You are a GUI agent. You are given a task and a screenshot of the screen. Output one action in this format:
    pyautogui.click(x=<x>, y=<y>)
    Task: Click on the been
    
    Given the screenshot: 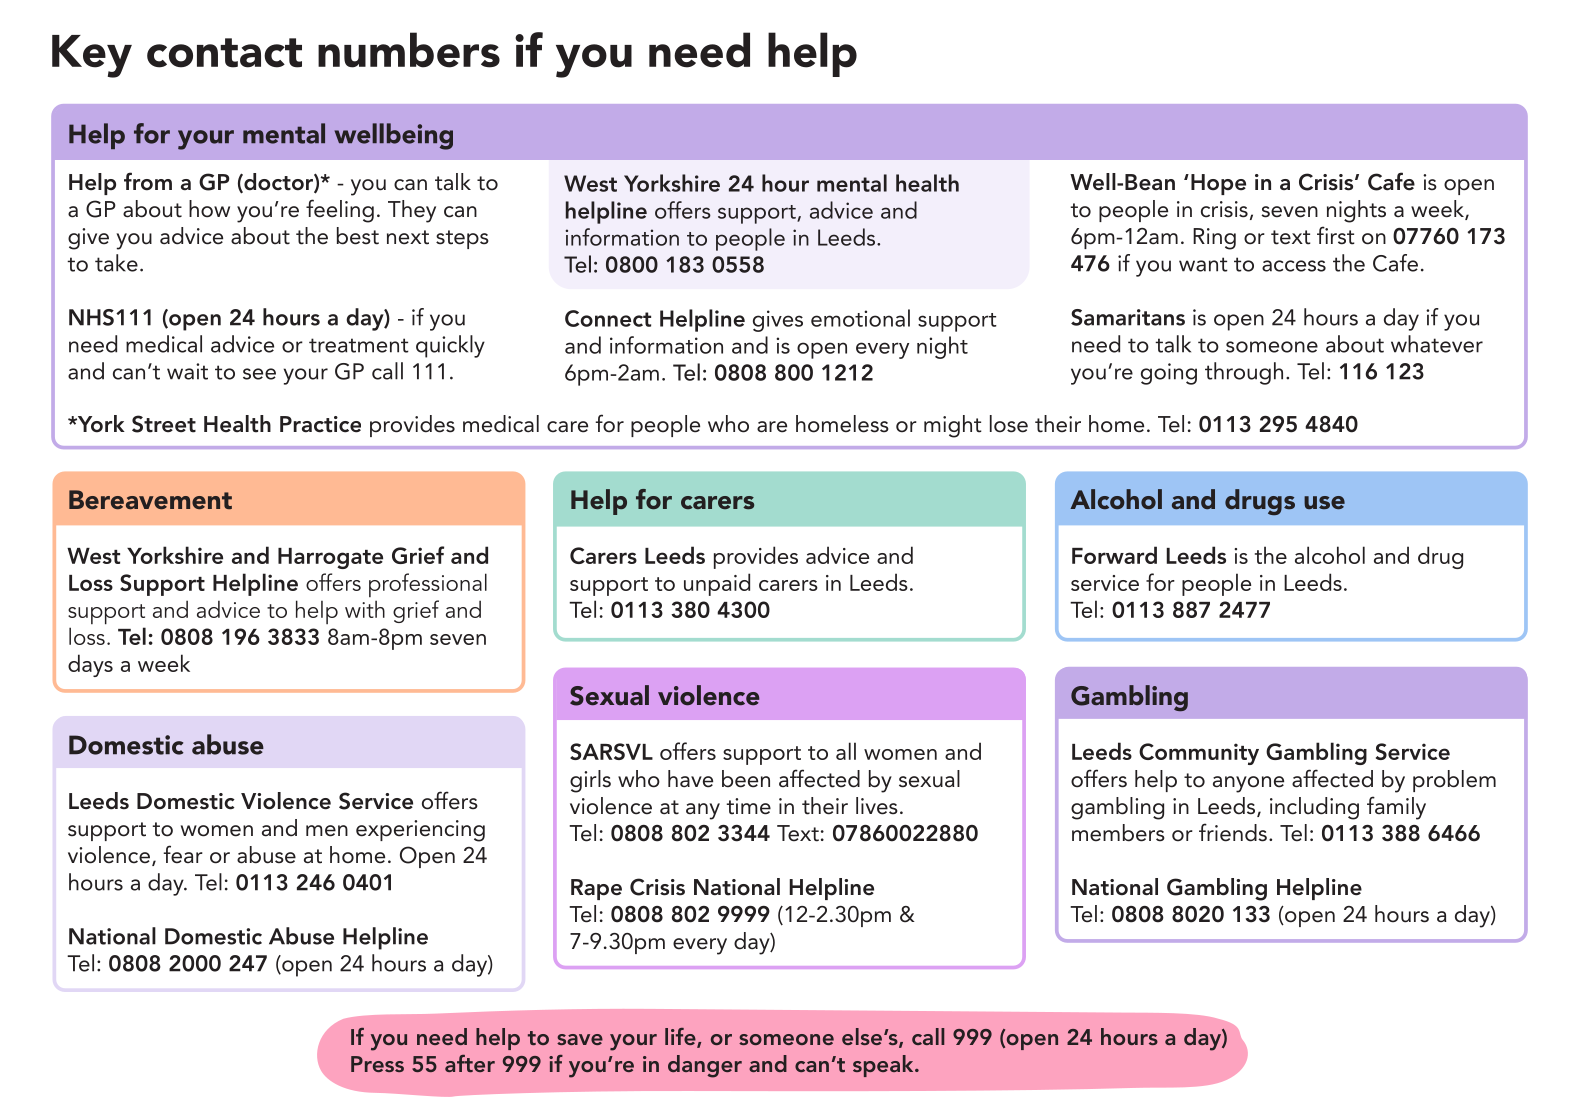 What is the action you would take?
    pyautogui.click(x=746, y=779)
